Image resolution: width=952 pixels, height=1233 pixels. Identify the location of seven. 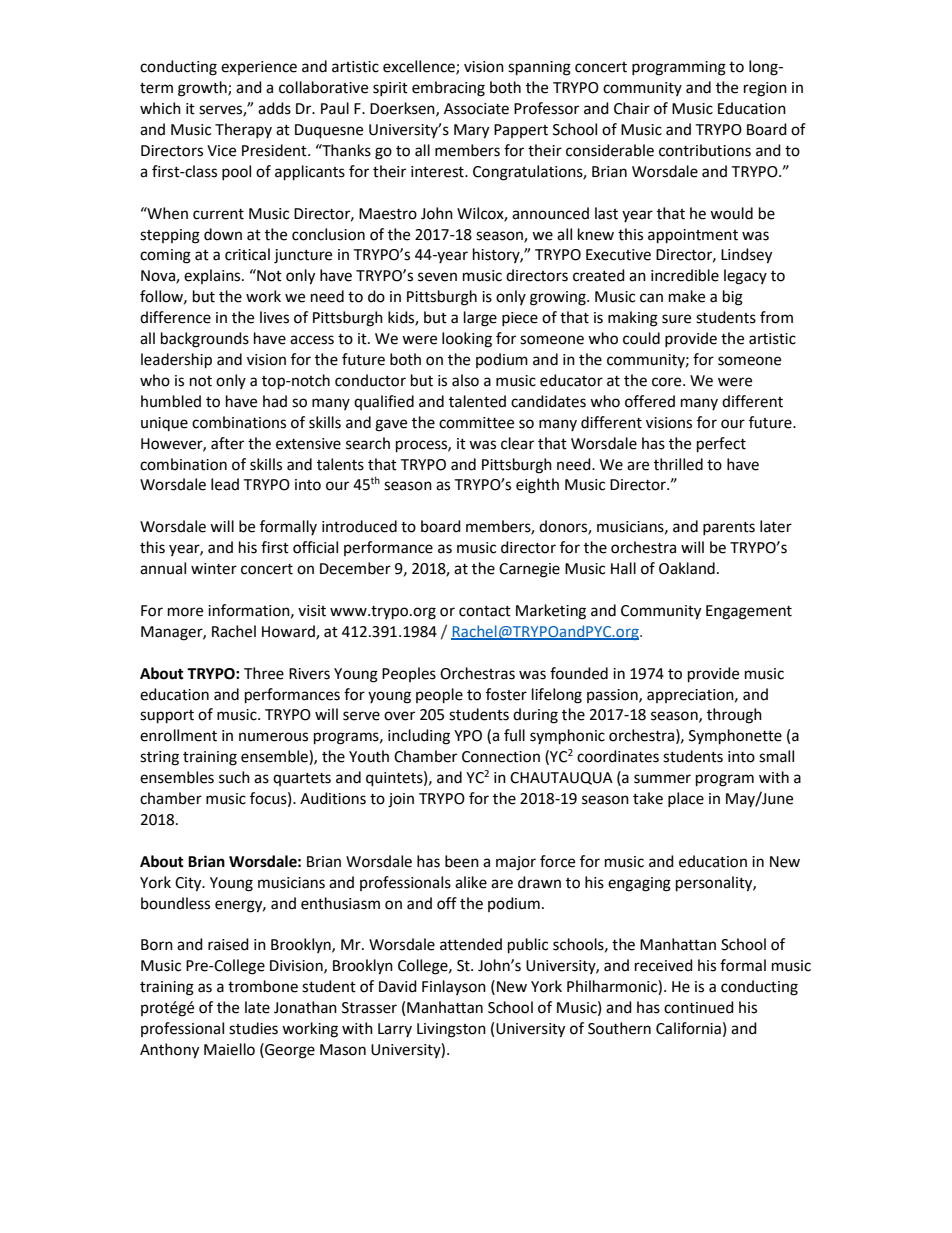
(437, 277).
